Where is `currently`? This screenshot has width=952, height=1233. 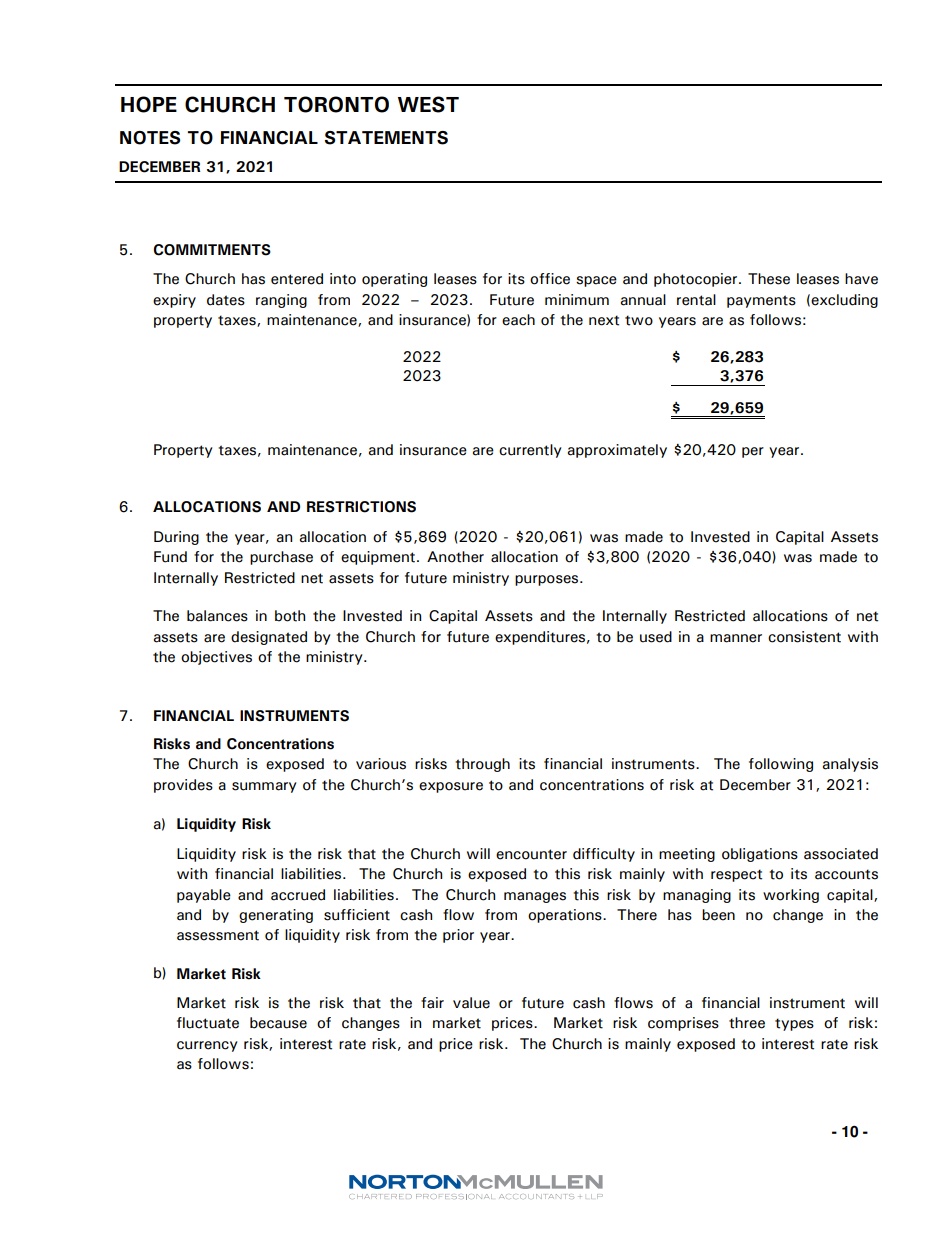 currently is located at coordinates (530, 451).
